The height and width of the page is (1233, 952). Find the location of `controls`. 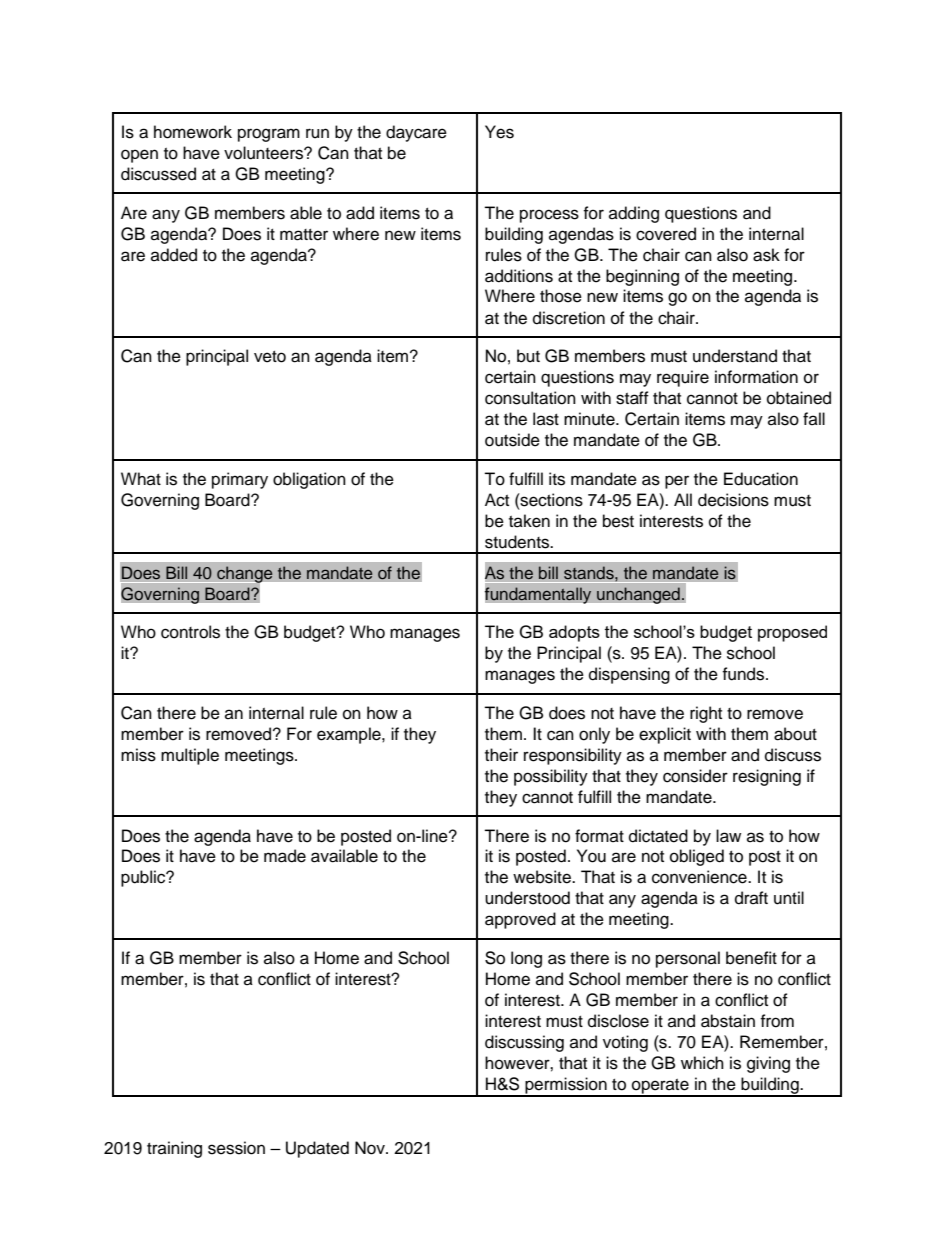

controls is located at coordinates (190, 632).
